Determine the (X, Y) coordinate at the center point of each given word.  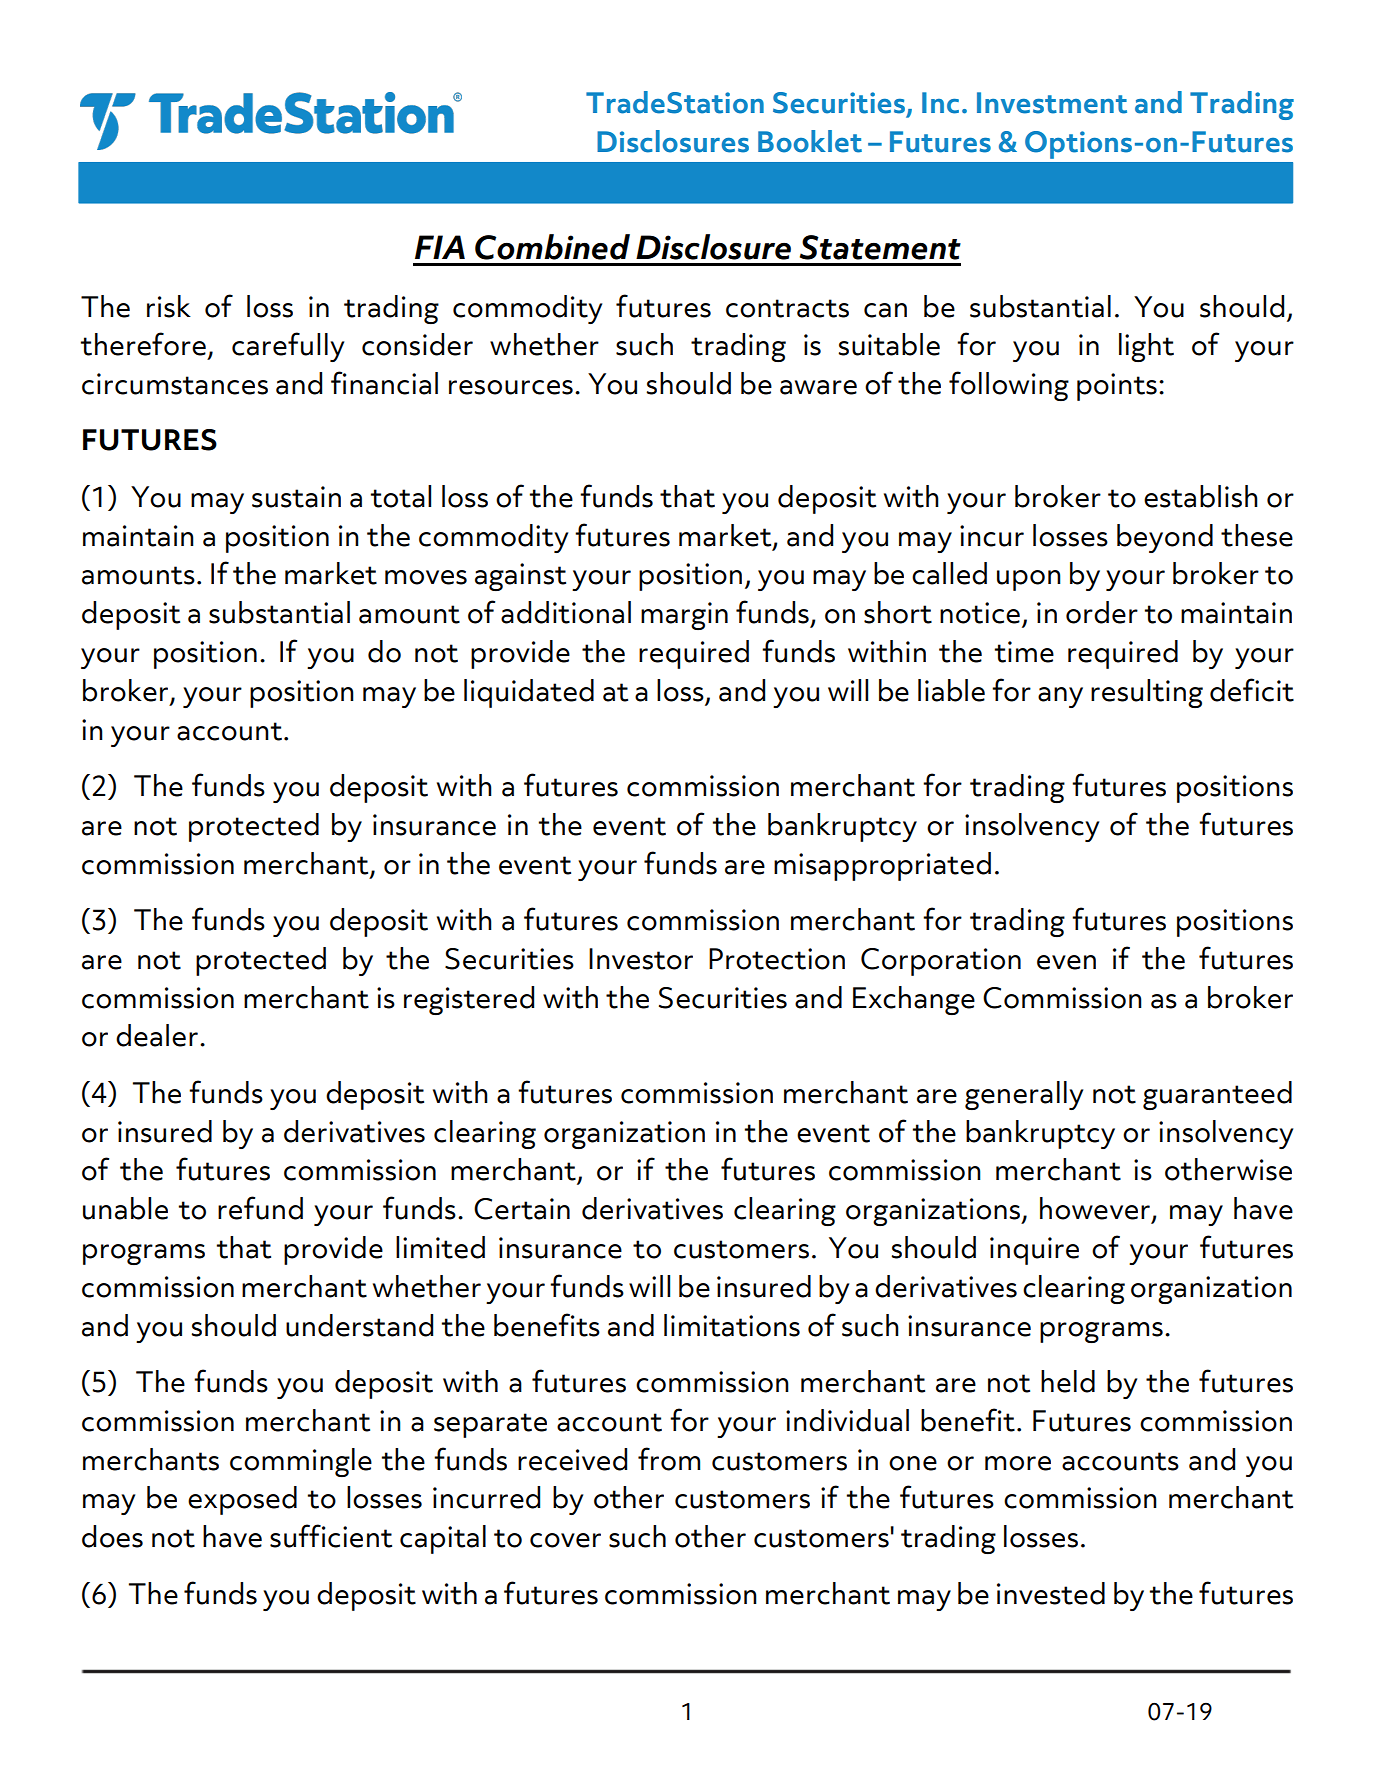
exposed (242, 1500)
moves (426, 577)
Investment (1052, 103)
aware (818, 387)
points (1117, 387)
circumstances (175, 384)
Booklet (810, 141)
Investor (641, 959)
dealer (157, 1035)
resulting (1147, 693)
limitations (732, 1325)
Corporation (941, 962)
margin (684, 616)
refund (260, 1208)
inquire (1034, 1251)
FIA (440, 247)
